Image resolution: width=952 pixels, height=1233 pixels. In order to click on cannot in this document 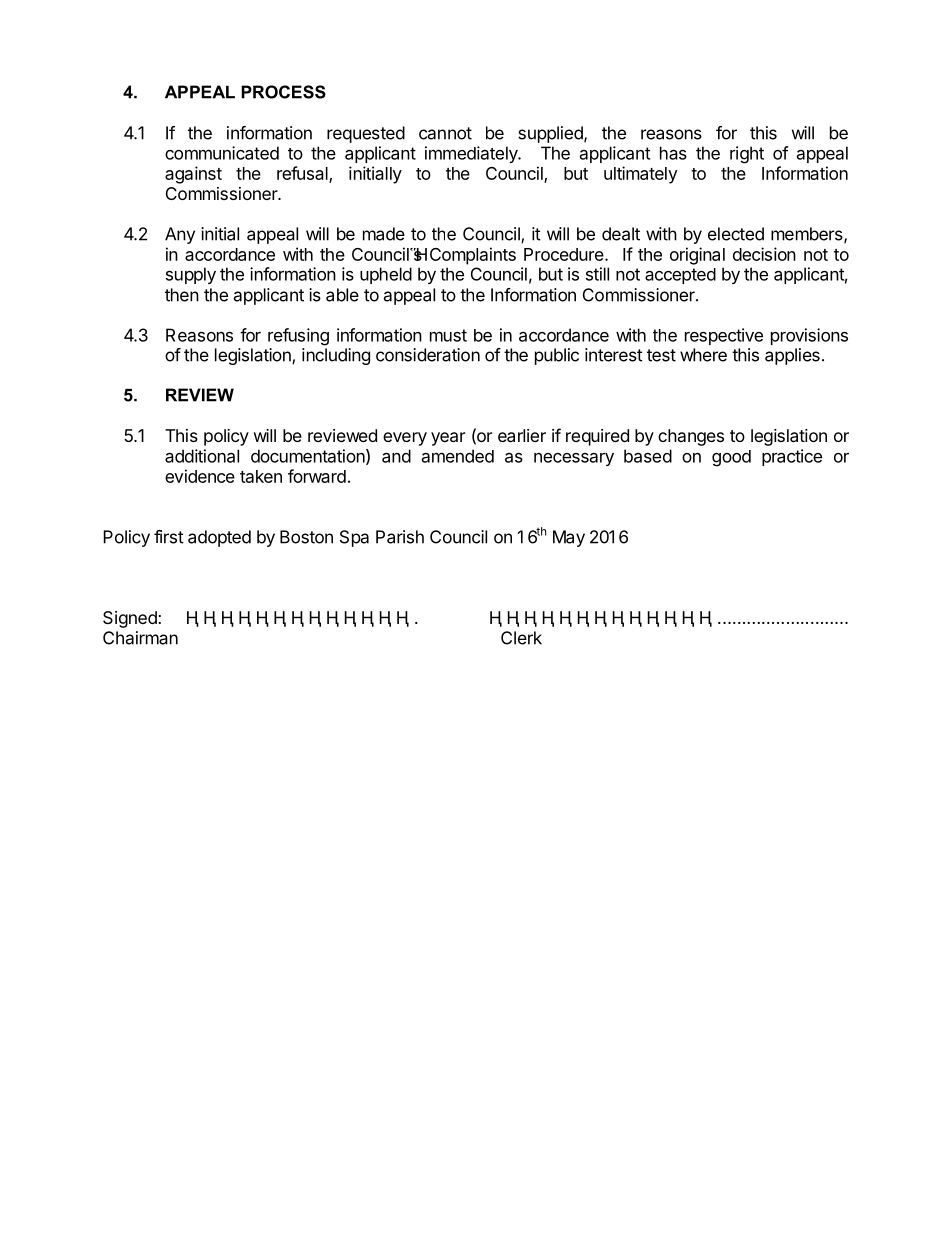, I will do `click(445, 133)`.
